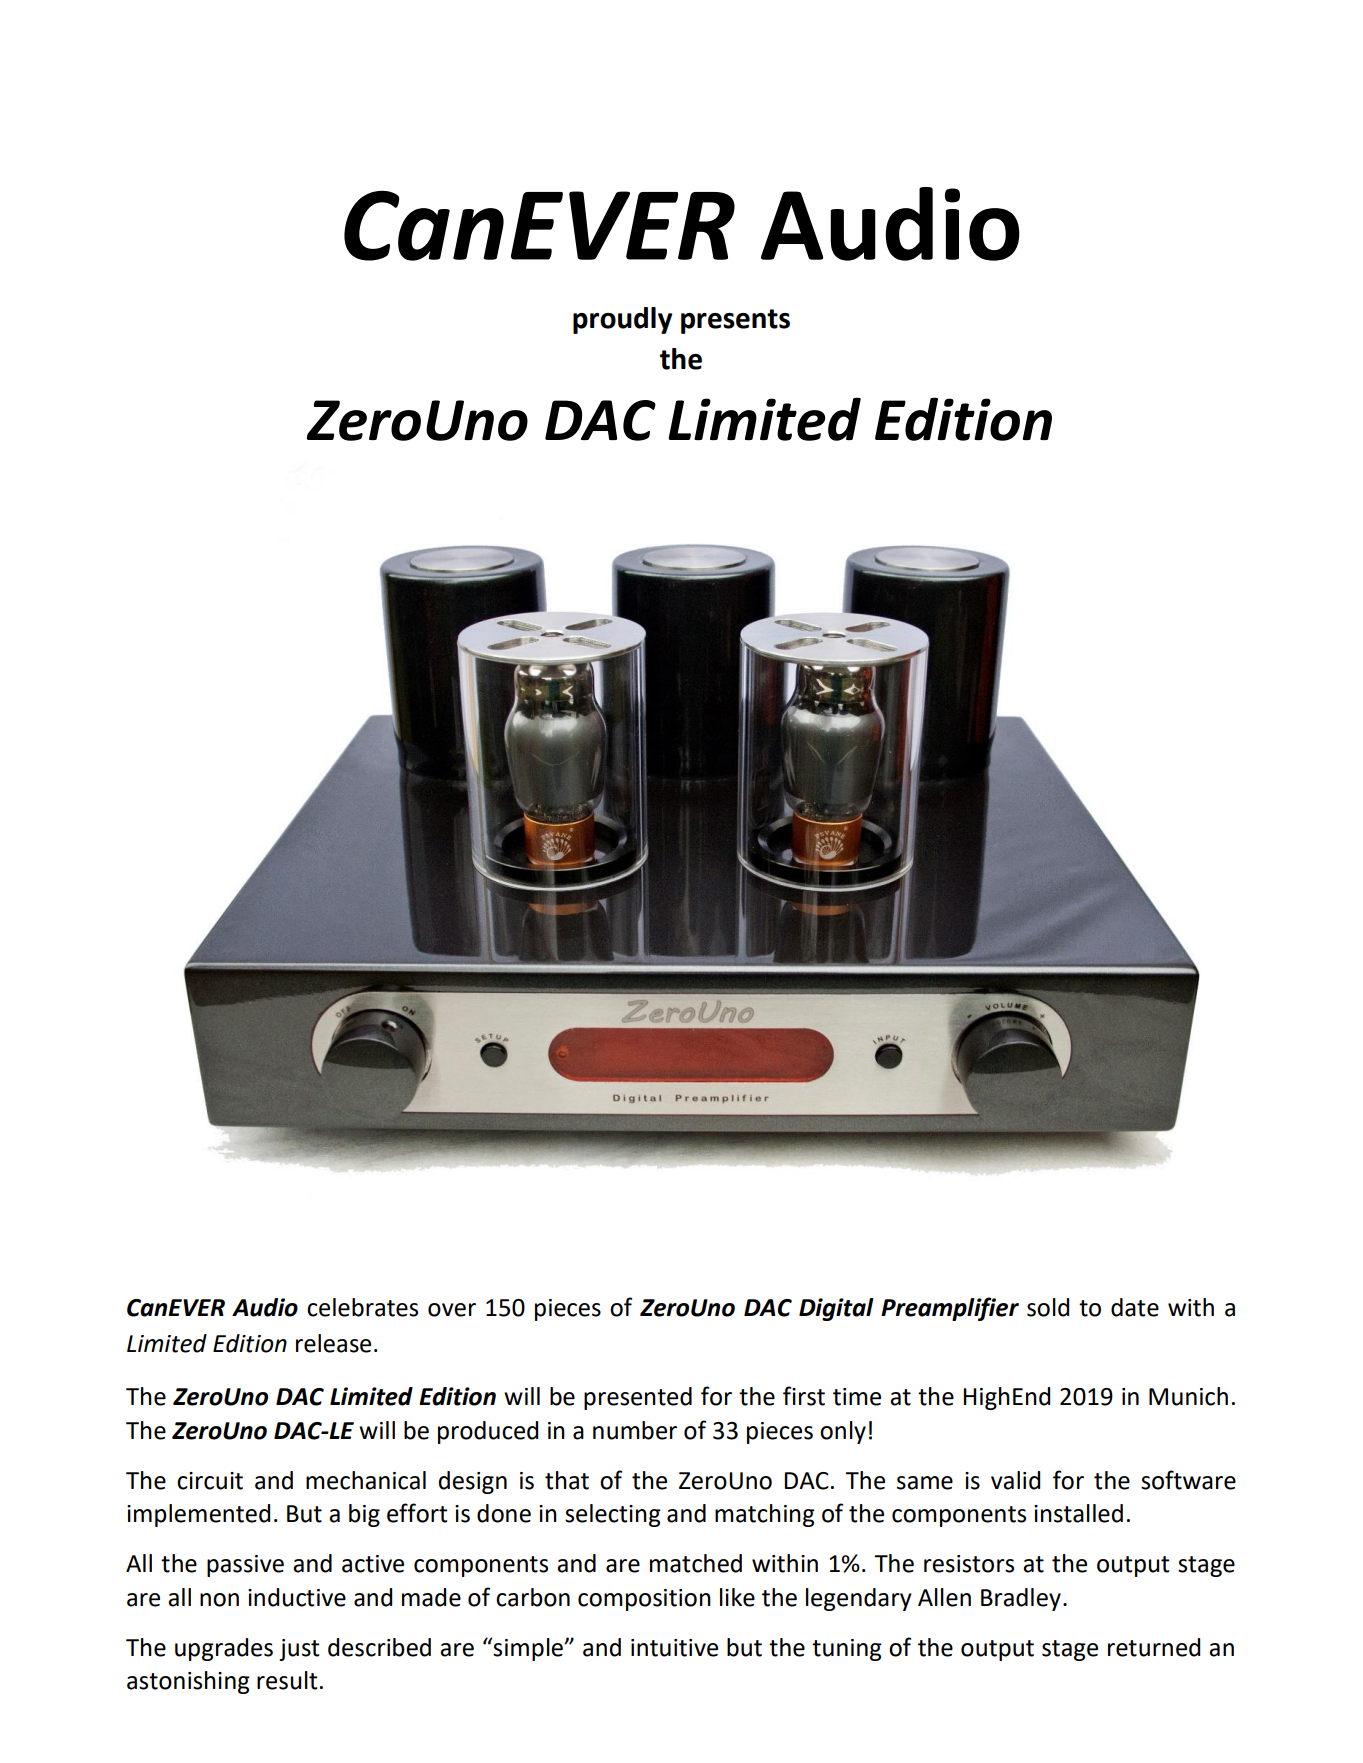 This screenshot has width=1363, height=1763. I want to click on presented, so click(638, 1398).
